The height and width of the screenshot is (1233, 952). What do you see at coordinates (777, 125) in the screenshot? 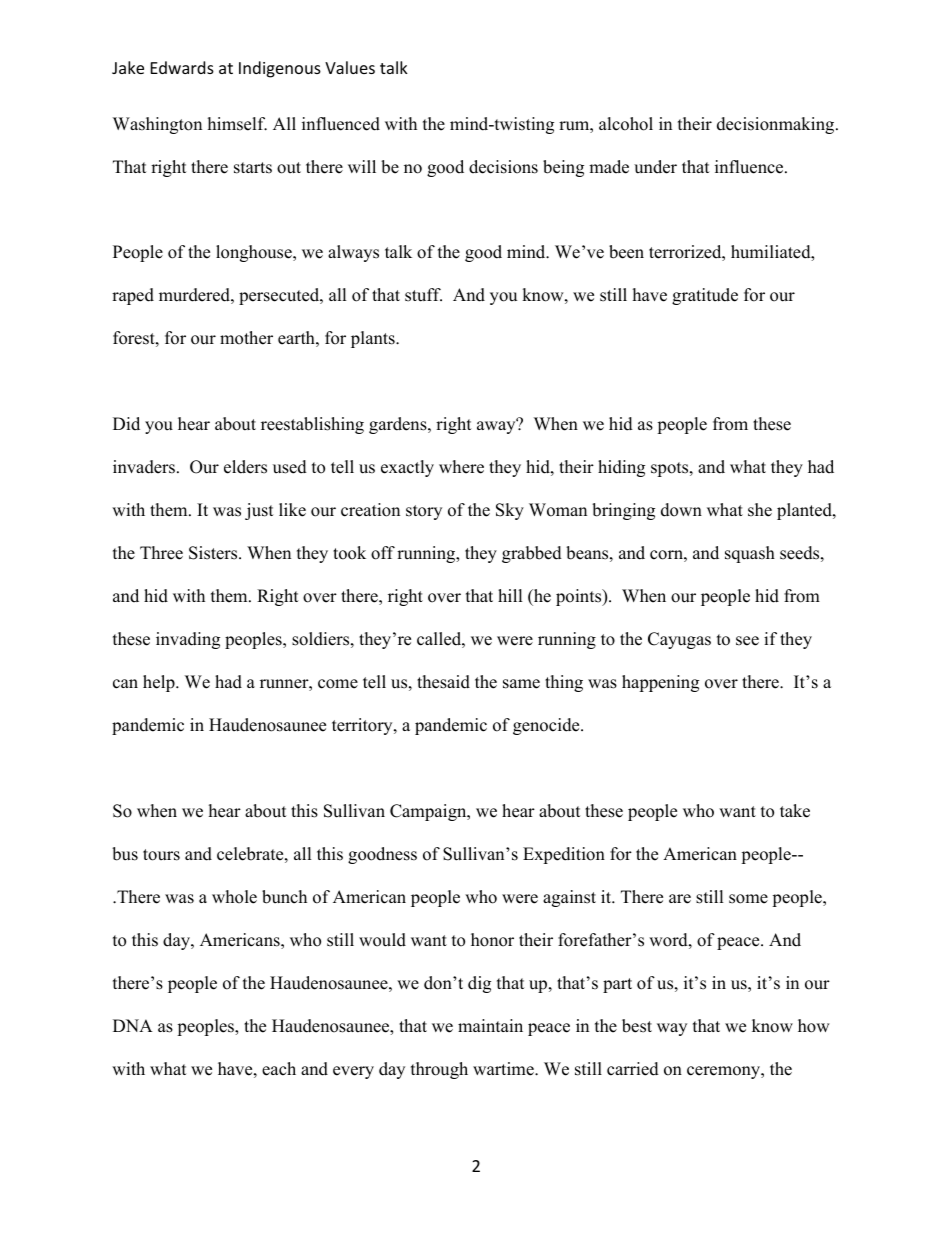
I see `decisionmaking` at bounding box center [777, 125].
